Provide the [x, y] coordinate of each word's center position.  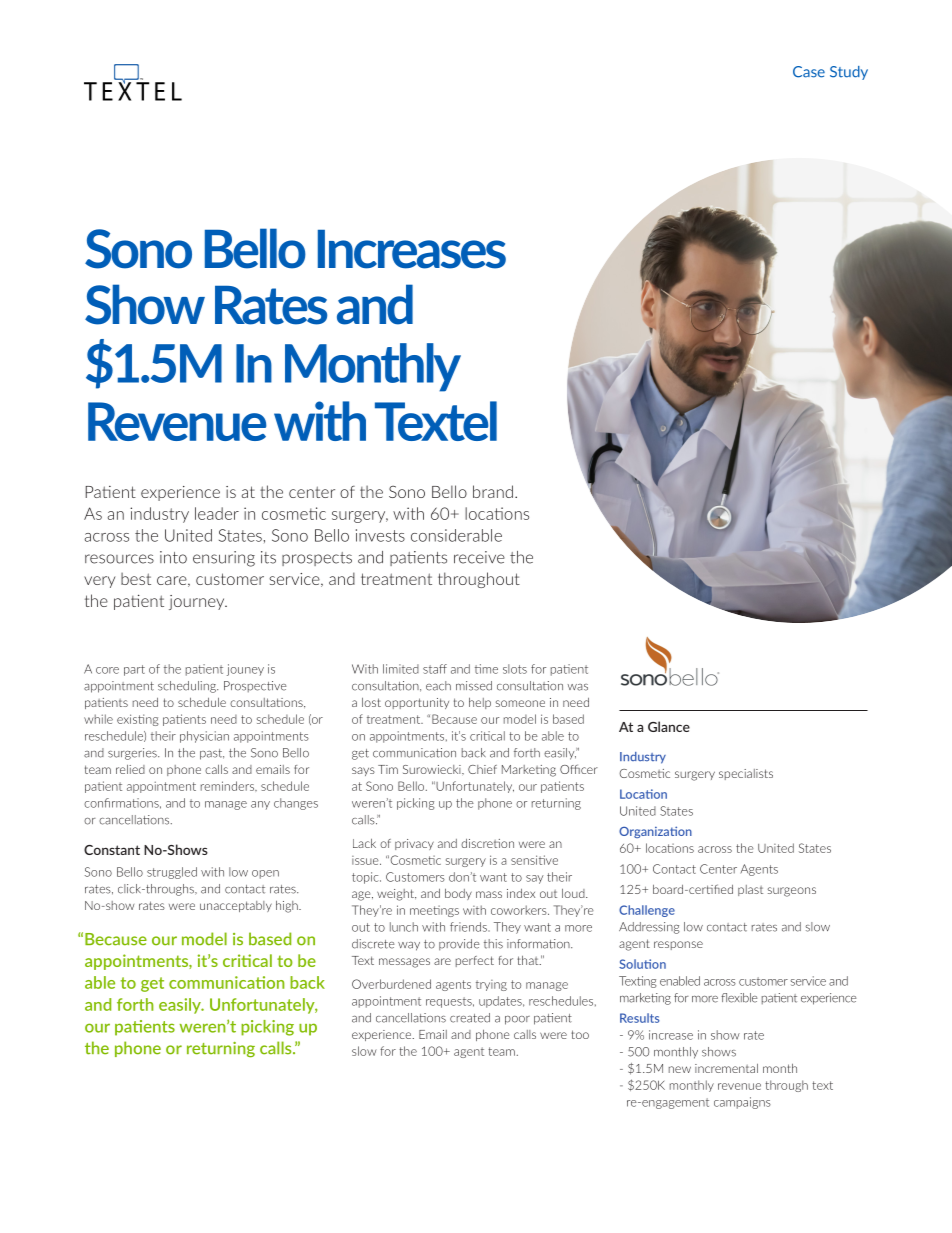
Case [809, 72]
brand [493, 491]
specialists [746, 774]
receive [479, 557]
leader [217, 513]
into [173, 557]
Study [849, 73]
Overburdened [391, 984]
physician [204, 737]
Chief [482, 769]
